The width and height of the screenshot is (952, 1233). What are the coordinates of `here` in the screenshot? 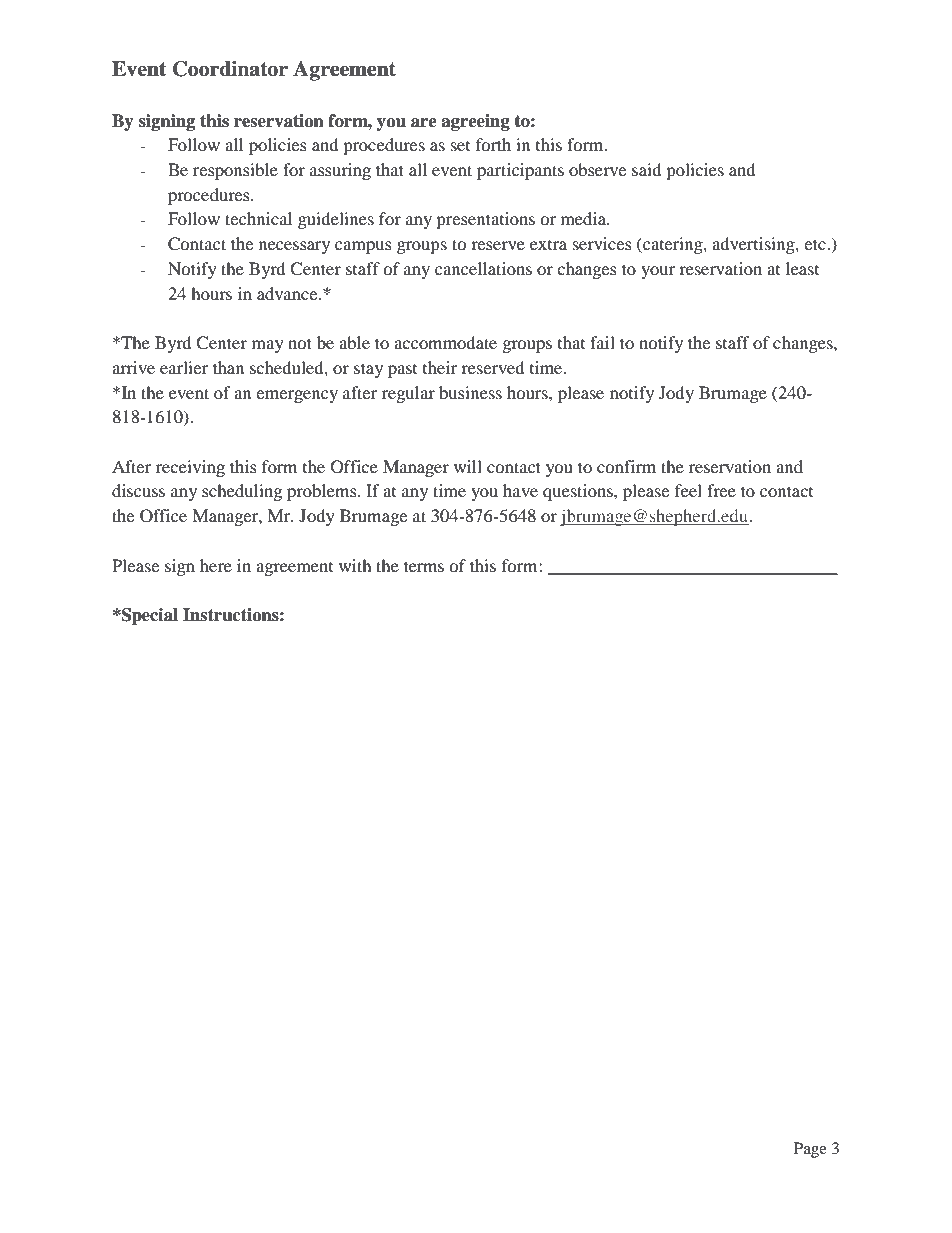 It's located at (216, 565).
